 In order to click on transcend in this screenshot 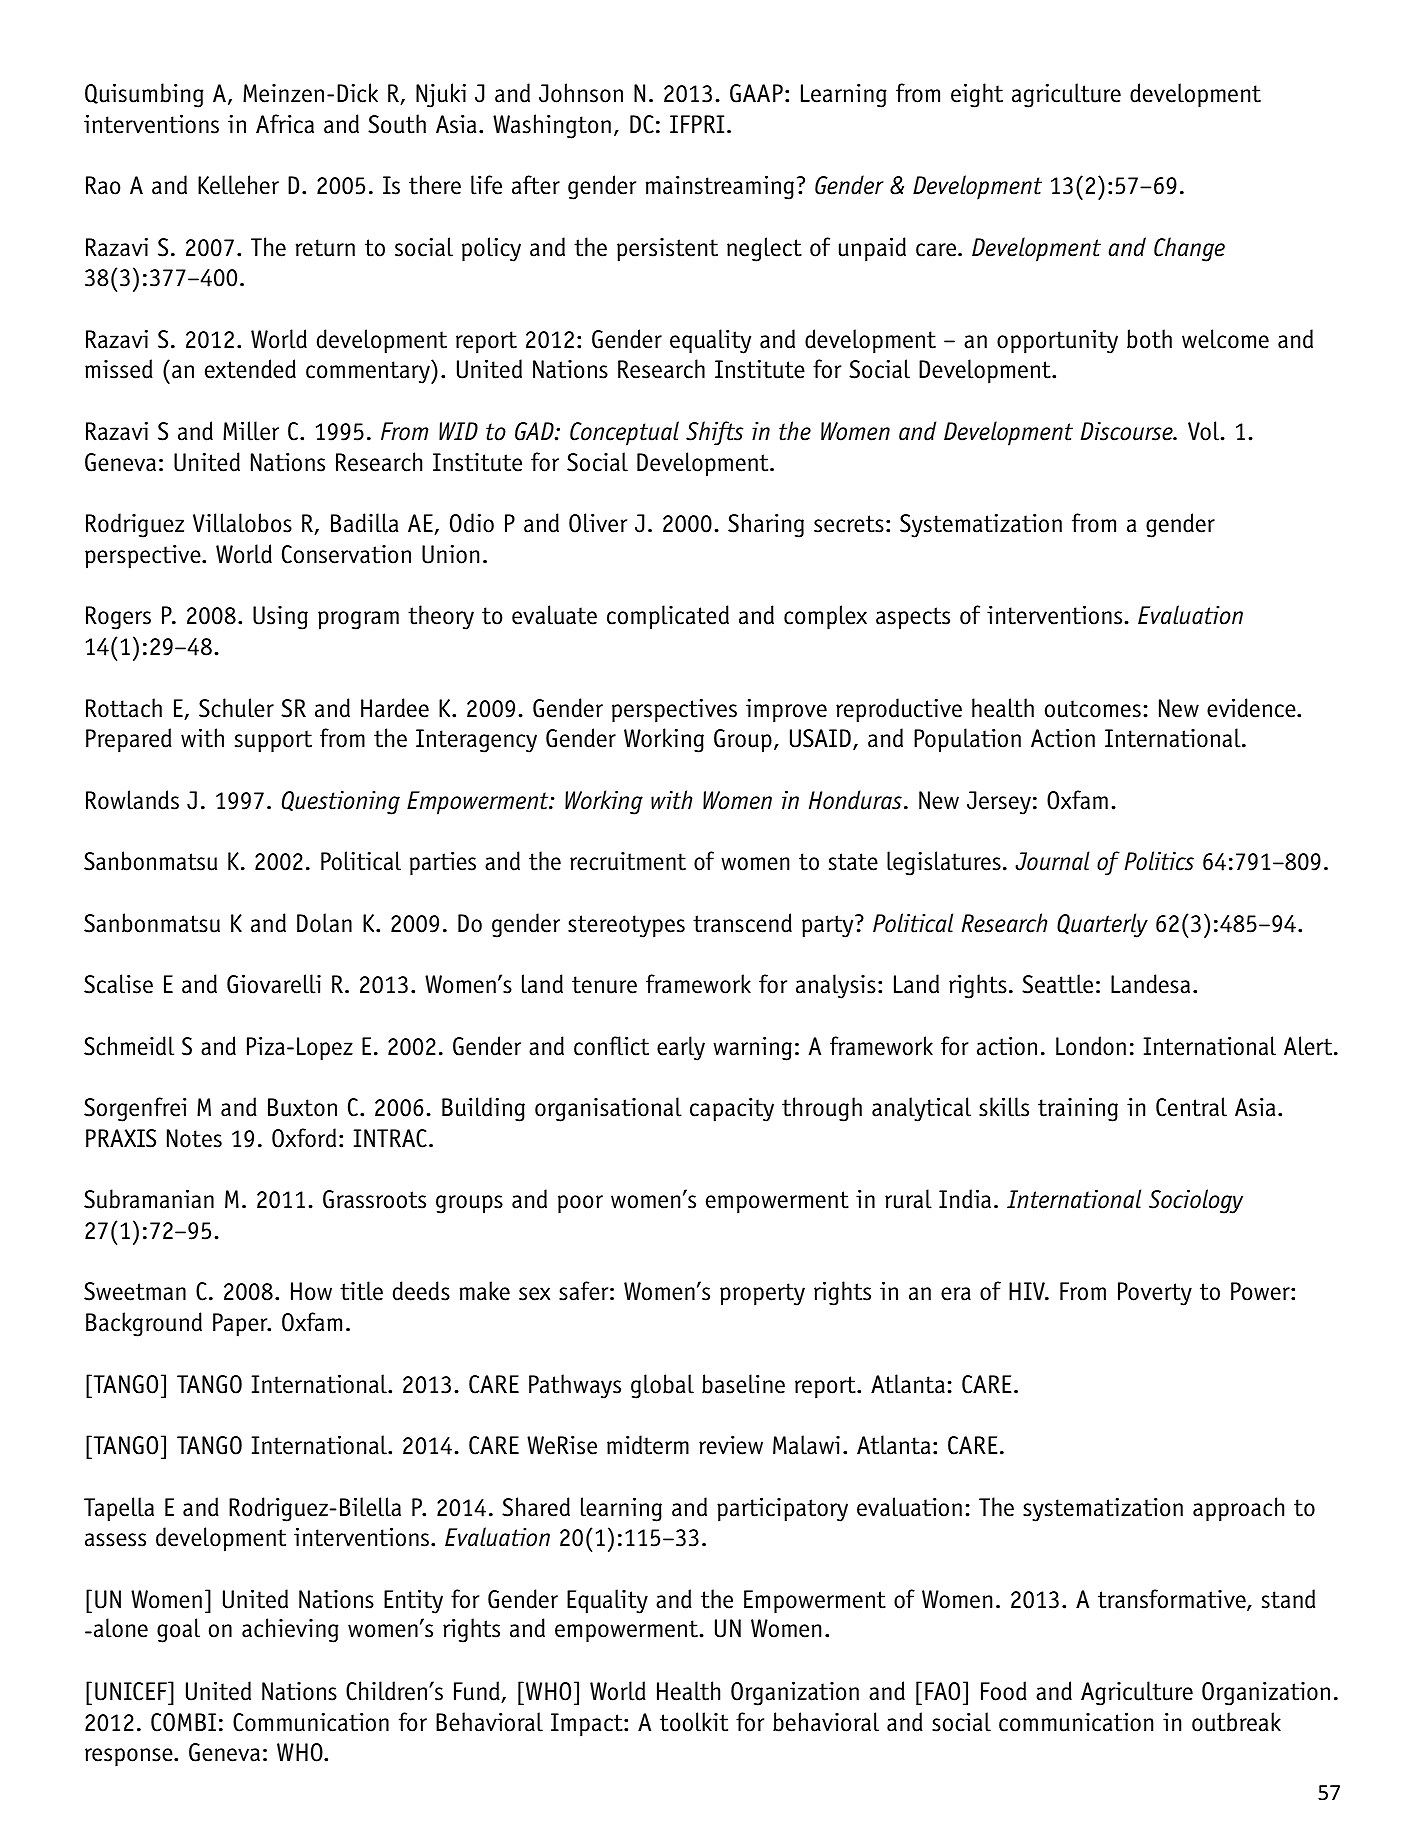, I will do `click(742, 923)`.
